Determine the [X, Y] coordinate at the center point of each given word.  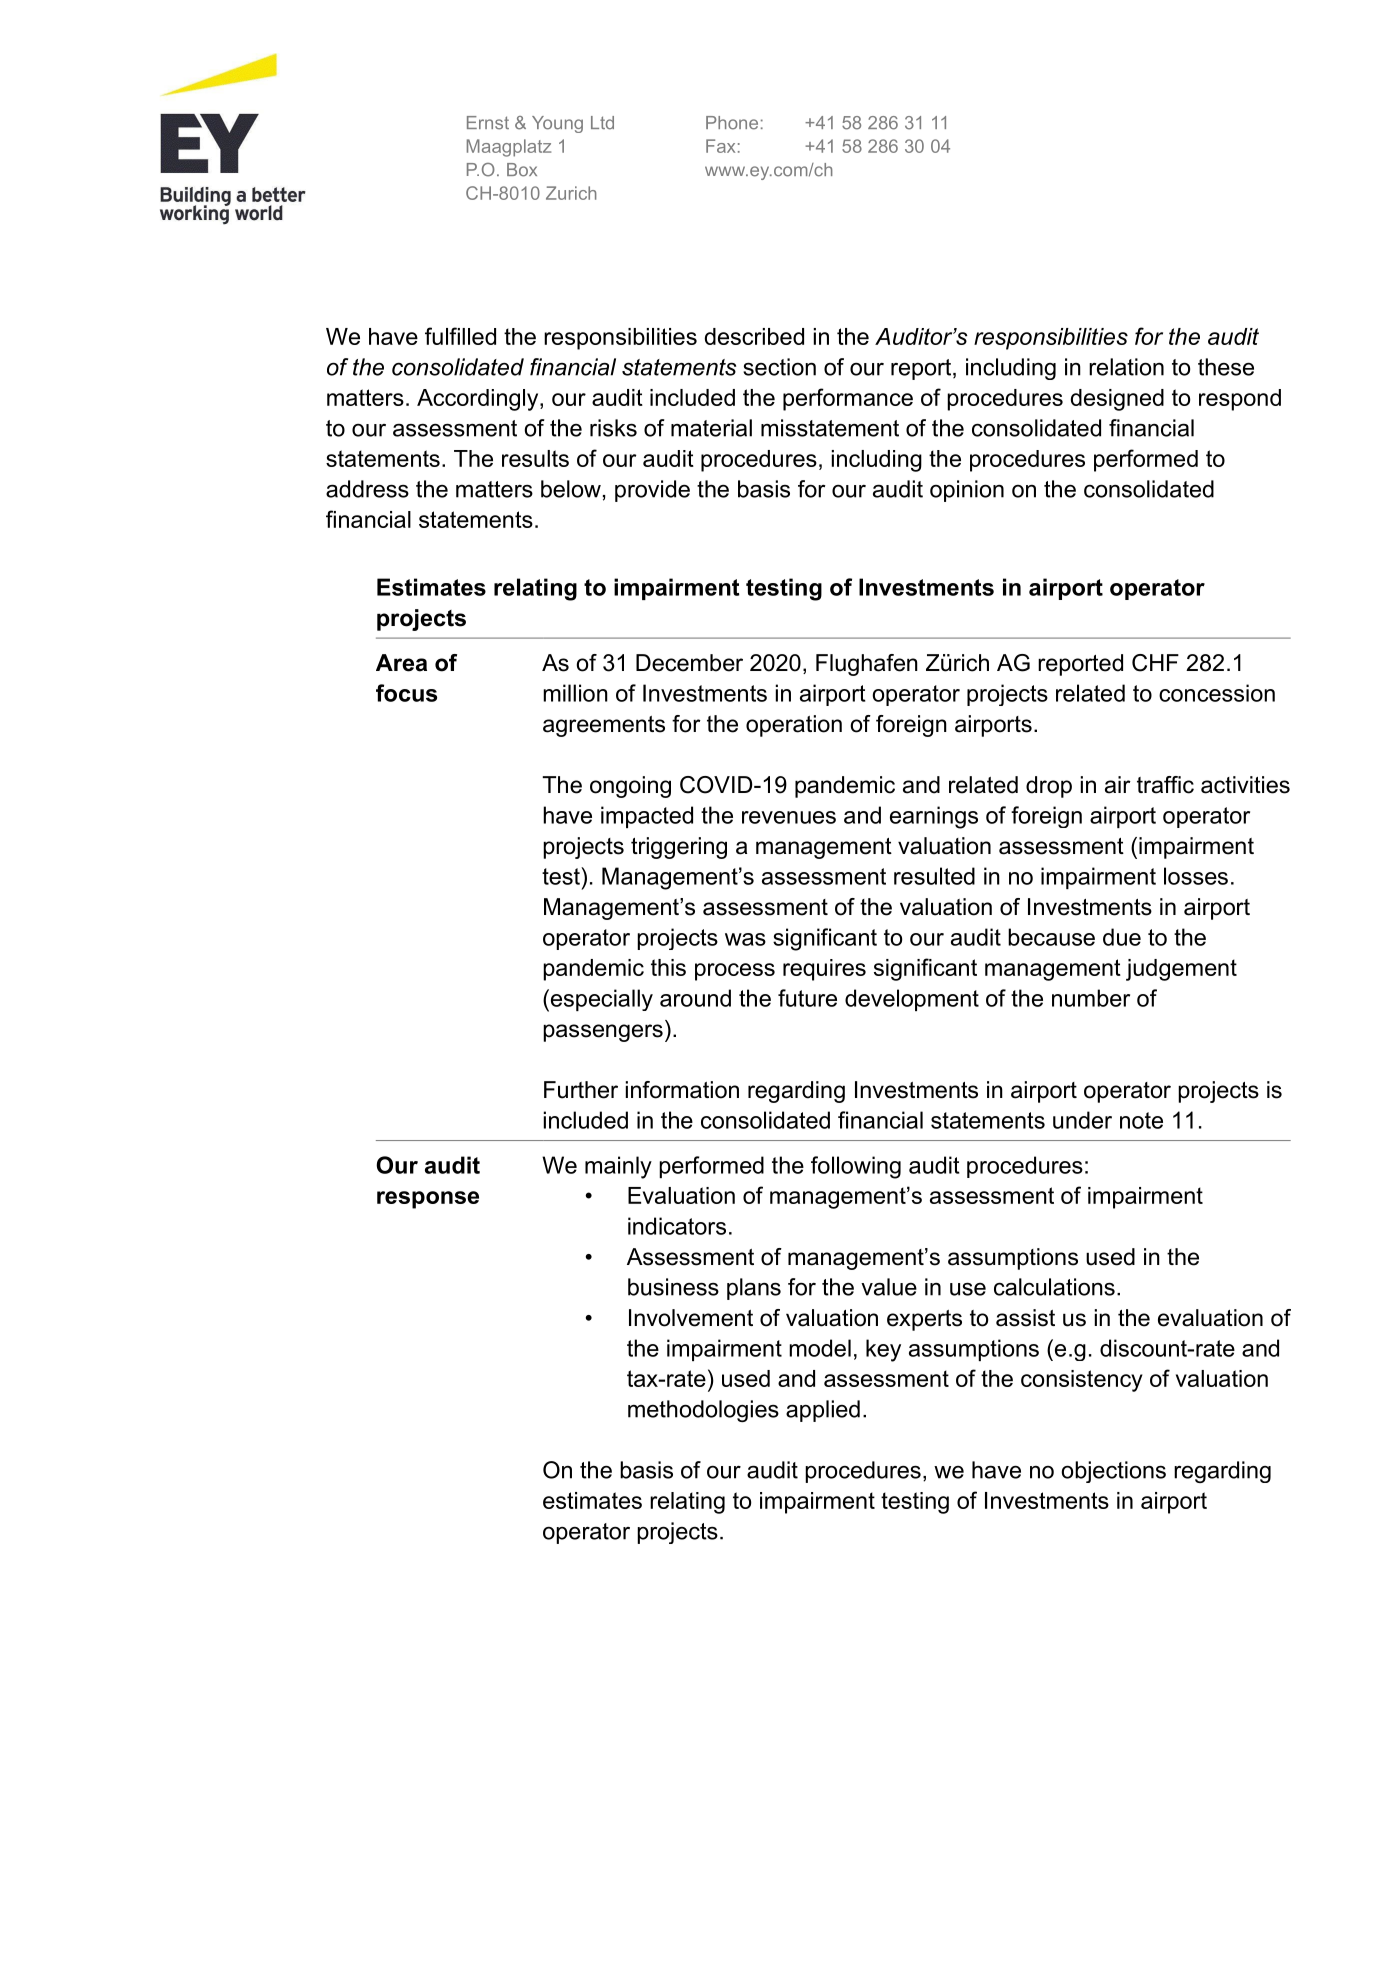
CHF [1155, 663]
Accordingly [479, 400]
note [1141, 1120]
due [1122, 937]
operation [794, 726]
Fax [720, 146]
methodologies [703, 1411]
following [856, 1167]
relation [1126, 367]
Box [522, 170]
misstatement [830, 428]
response [428, 1200]
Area [401, 663]
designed [1117, 400]
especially [600, 1000]
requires [824, 970]
